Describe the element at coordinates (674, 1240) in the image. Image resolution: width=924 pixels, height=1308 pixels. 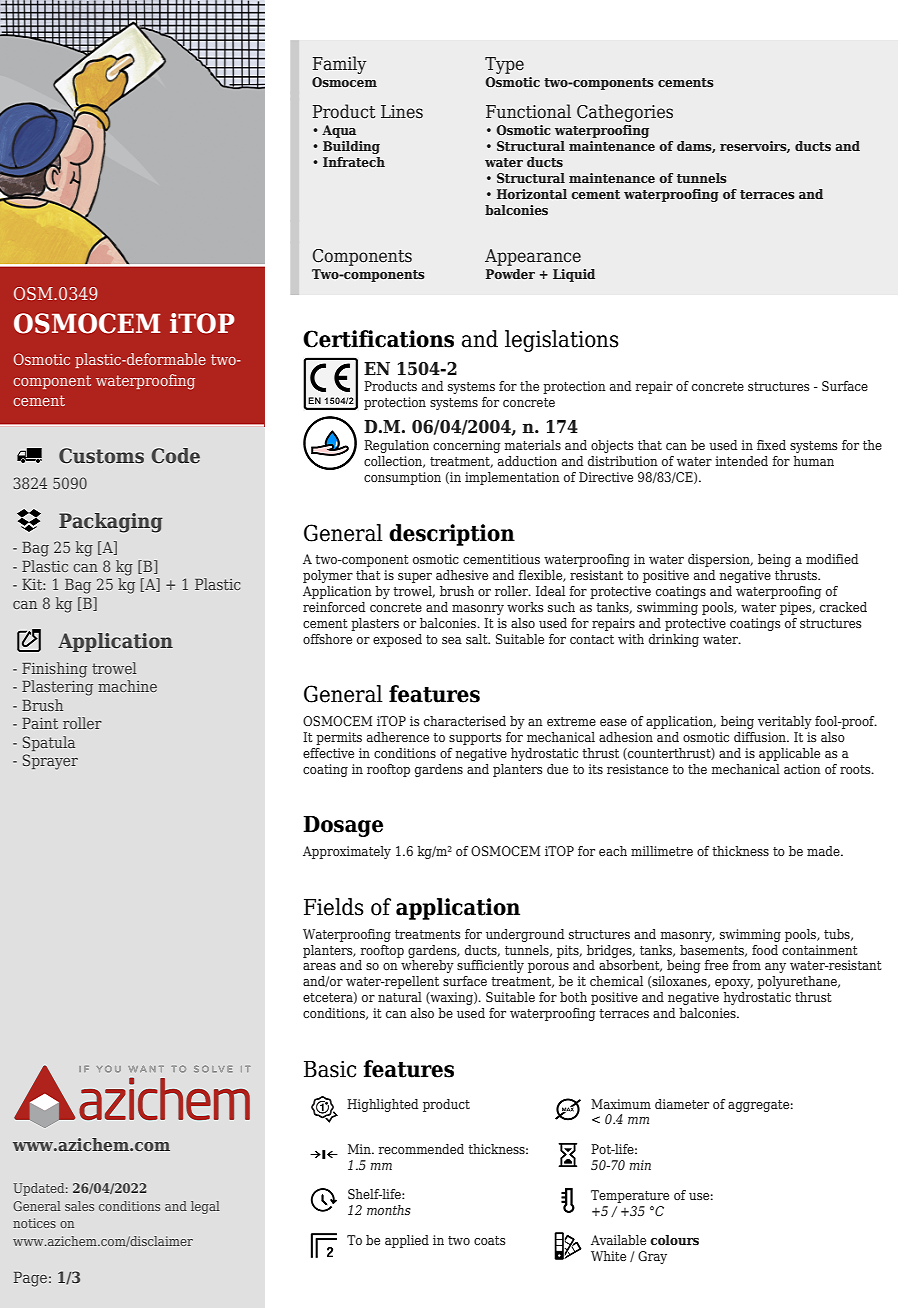
I see `colours` at that location.
